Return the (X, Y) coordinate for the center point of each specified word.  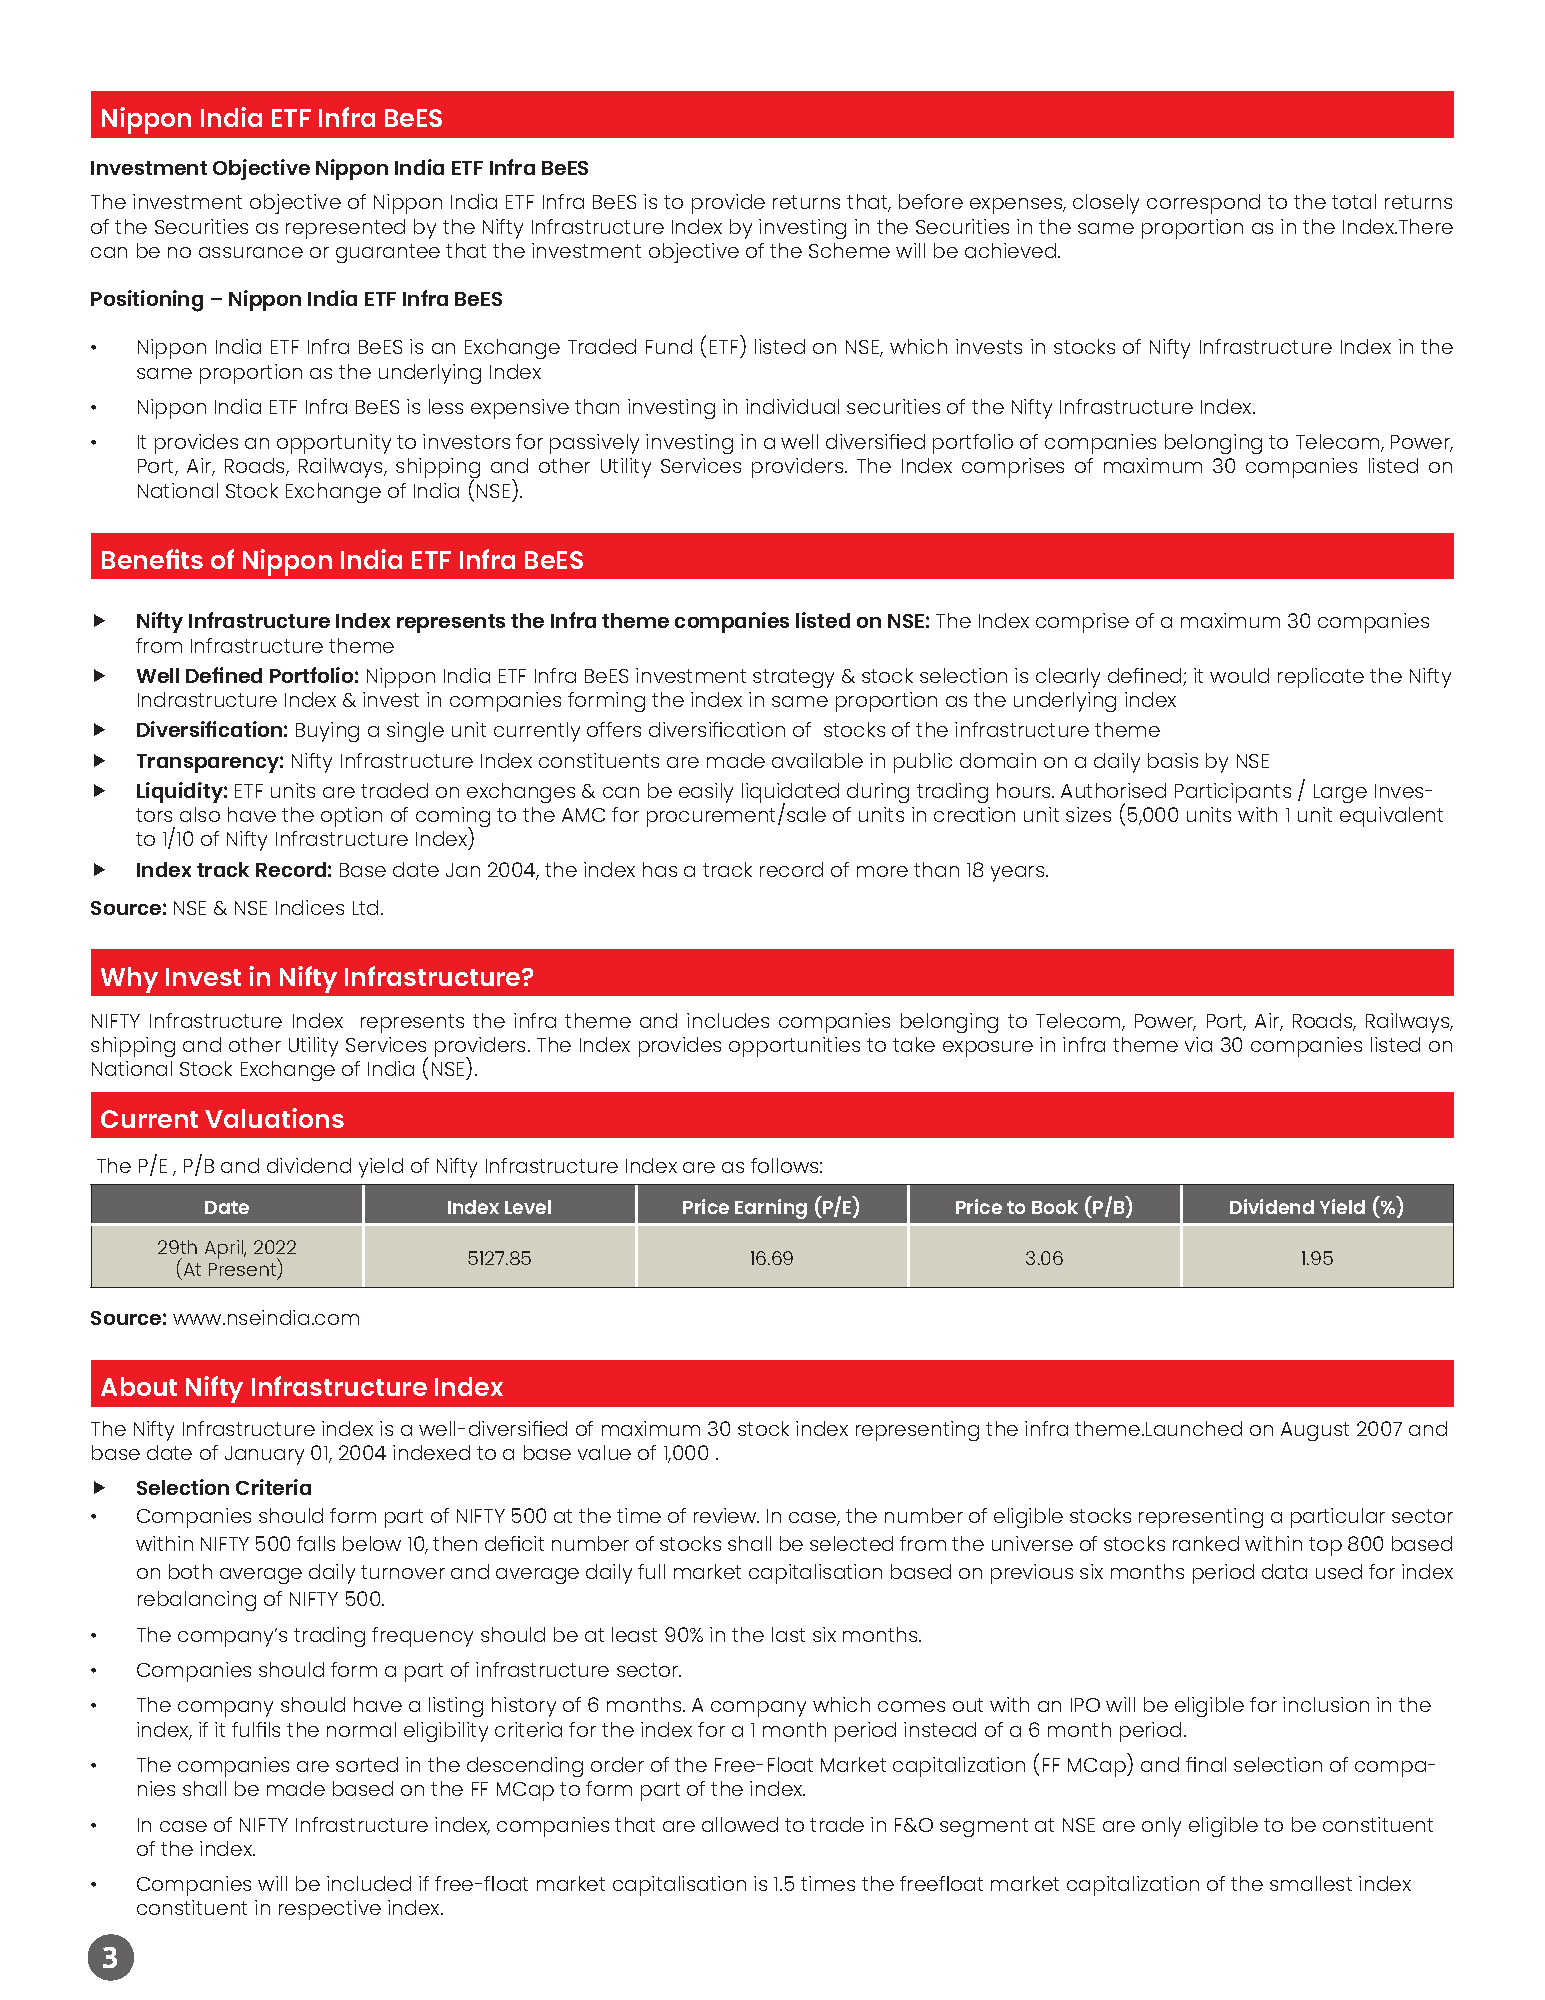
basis (1173, 760)
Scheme (849, 250)
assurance (251, 252)
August (1315, 1431)
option (351, 817)
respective (330, 1910)
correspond (1203, 204)
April (225, 1249)
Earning (771, 1209)
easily (706, 793)
